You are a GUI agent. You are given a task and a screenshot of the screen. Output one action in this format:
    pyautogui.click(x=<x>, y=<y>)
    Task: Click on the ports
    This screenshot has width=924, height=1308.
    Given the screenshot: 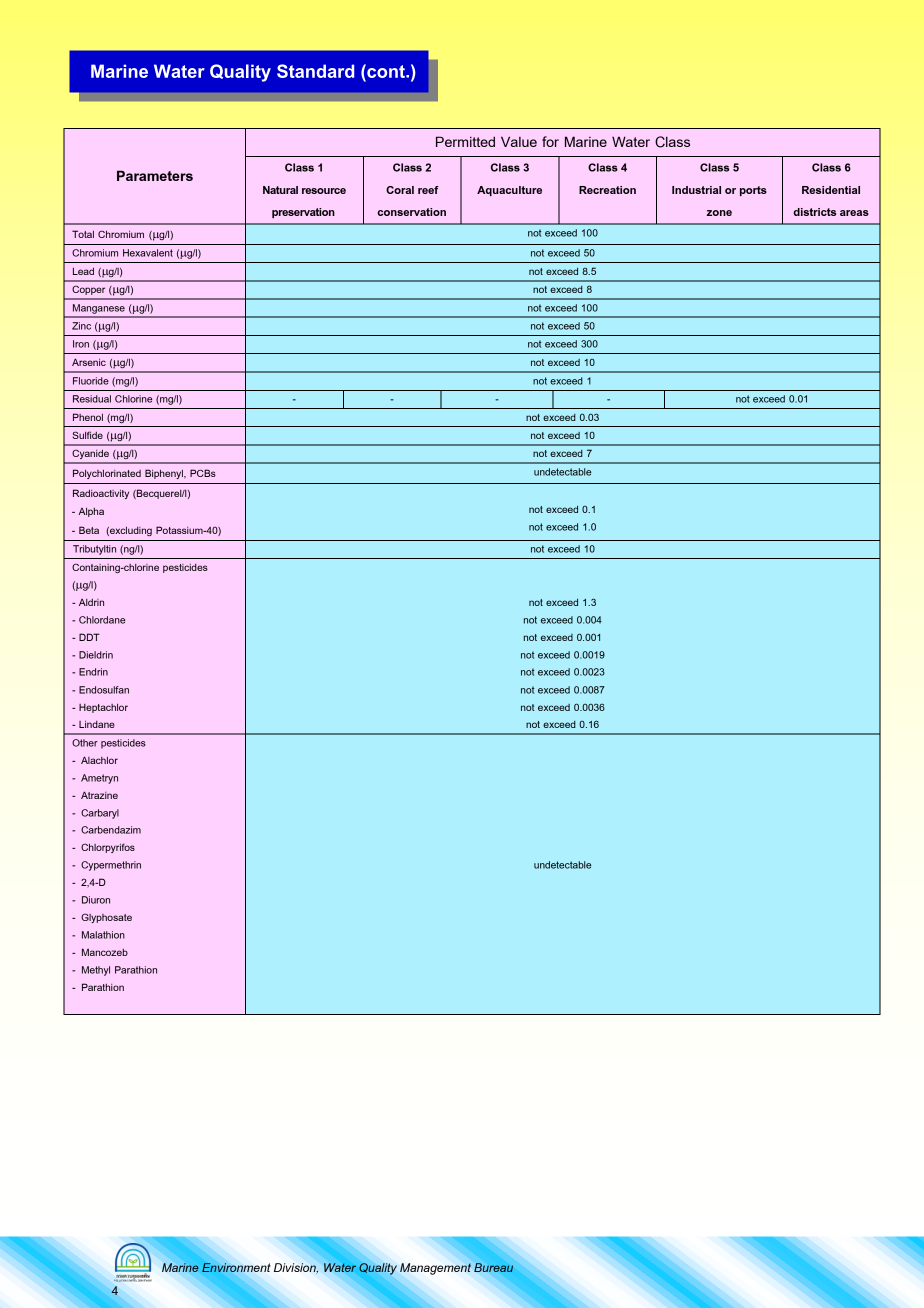 What is the action you would take?
    pyautogui.click(x=753, y=191)
